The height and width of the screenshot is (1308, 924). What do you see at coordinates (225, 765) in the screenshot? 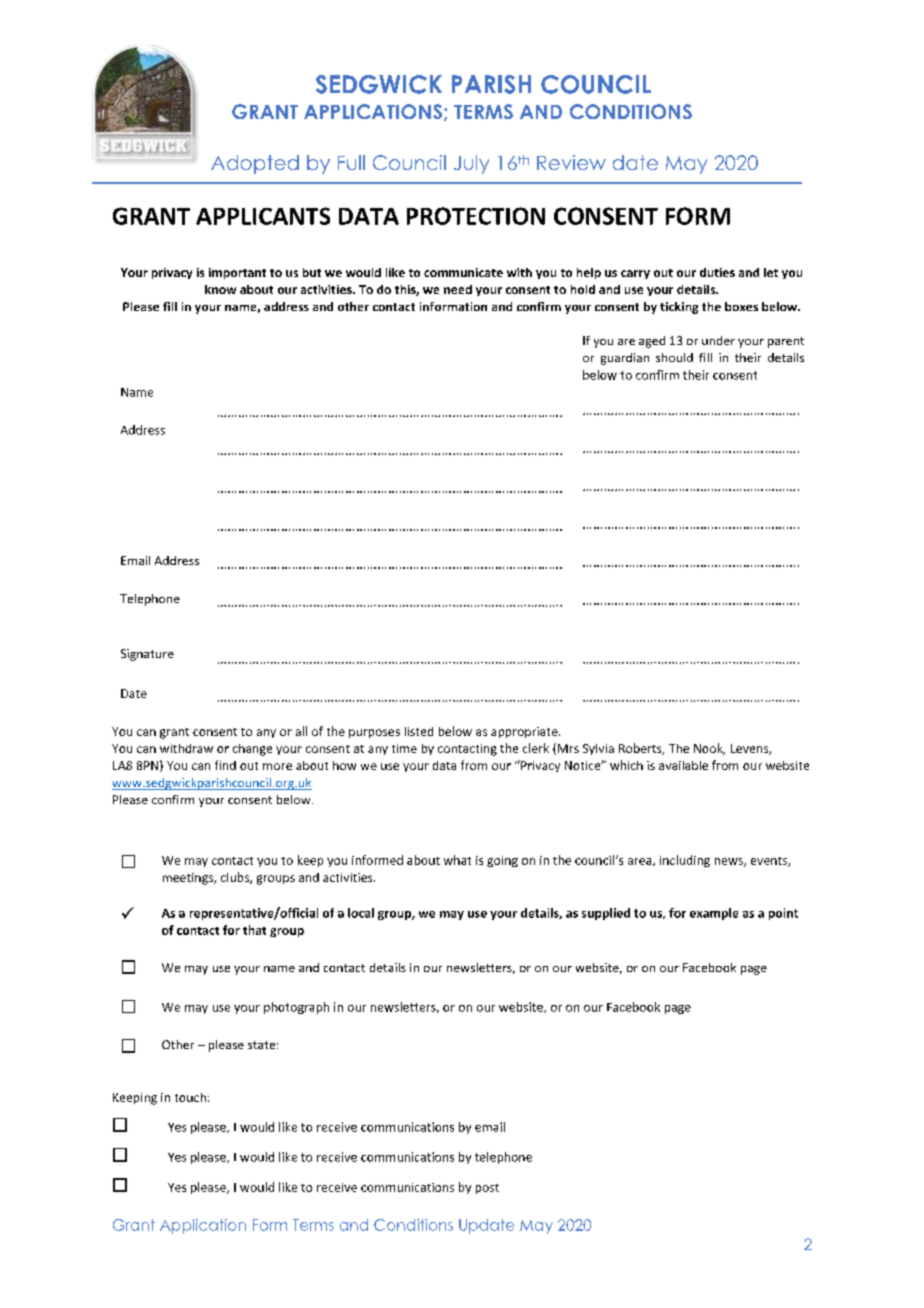
I see `find` at bounding box center [225, 765].
